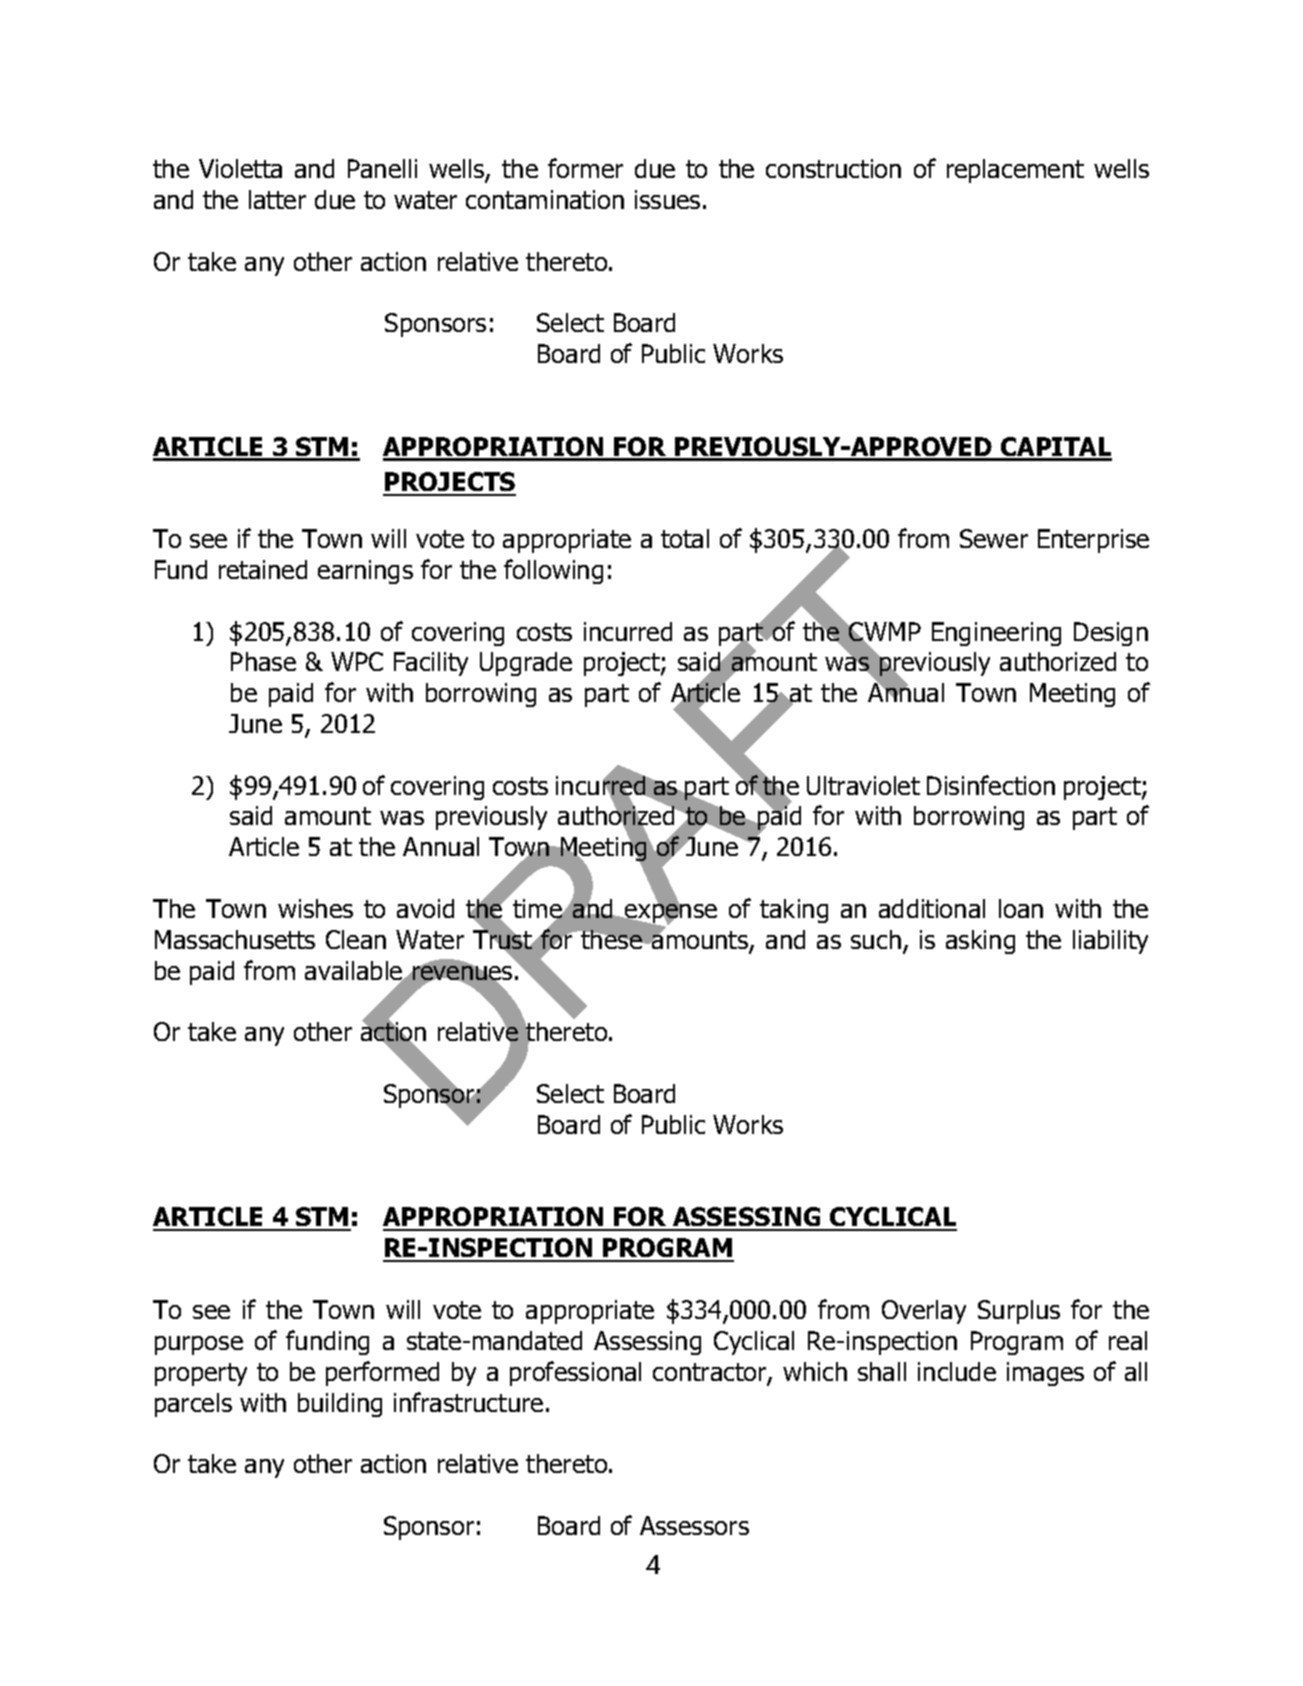 This screenshot has width=1303, height=1686. What do you see at coordinates (340, 1405) in the screenshot?
I see `building` at bounding box center [340, 1405].
